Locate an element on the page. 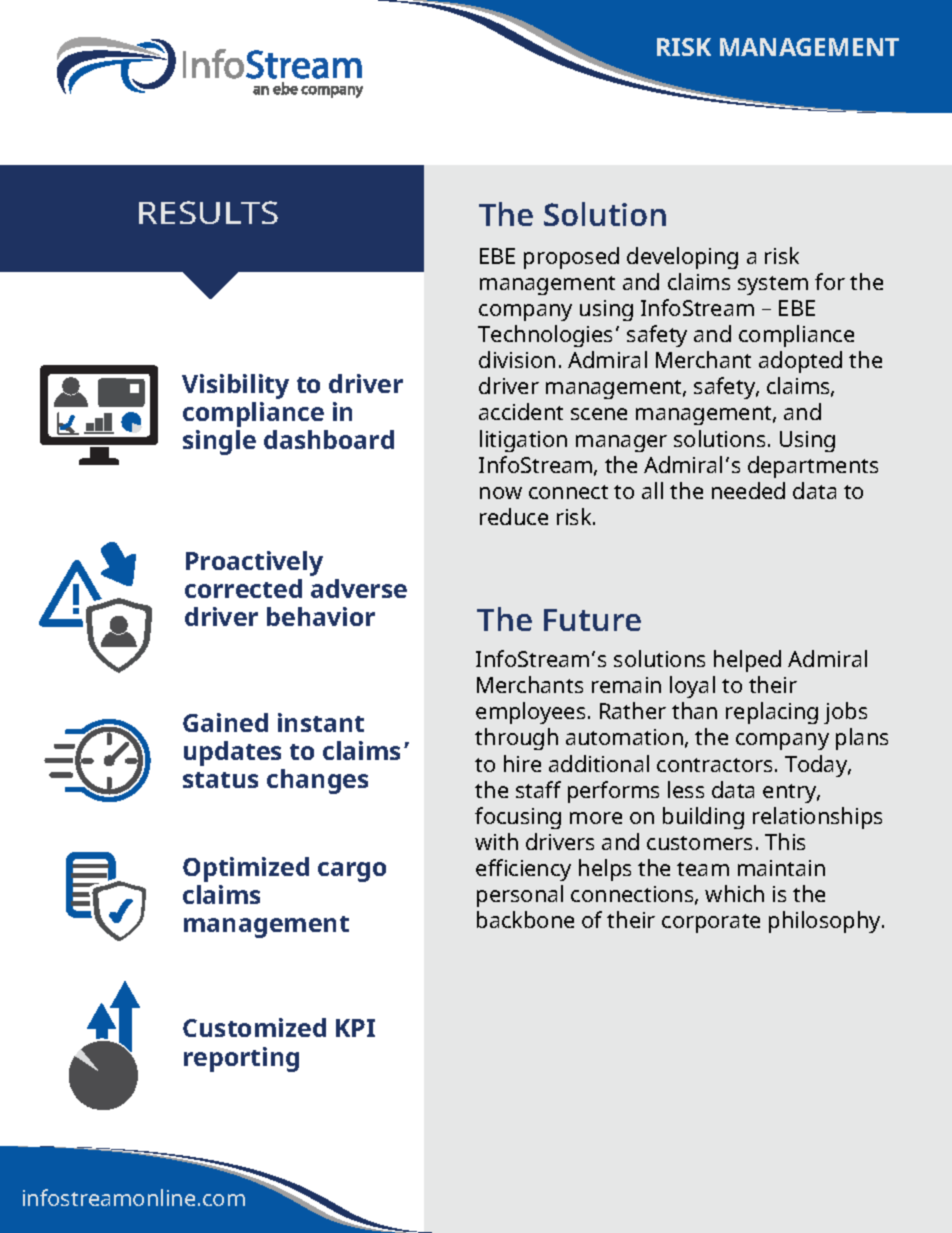  philosophy is located at coordinates (826, 922).
